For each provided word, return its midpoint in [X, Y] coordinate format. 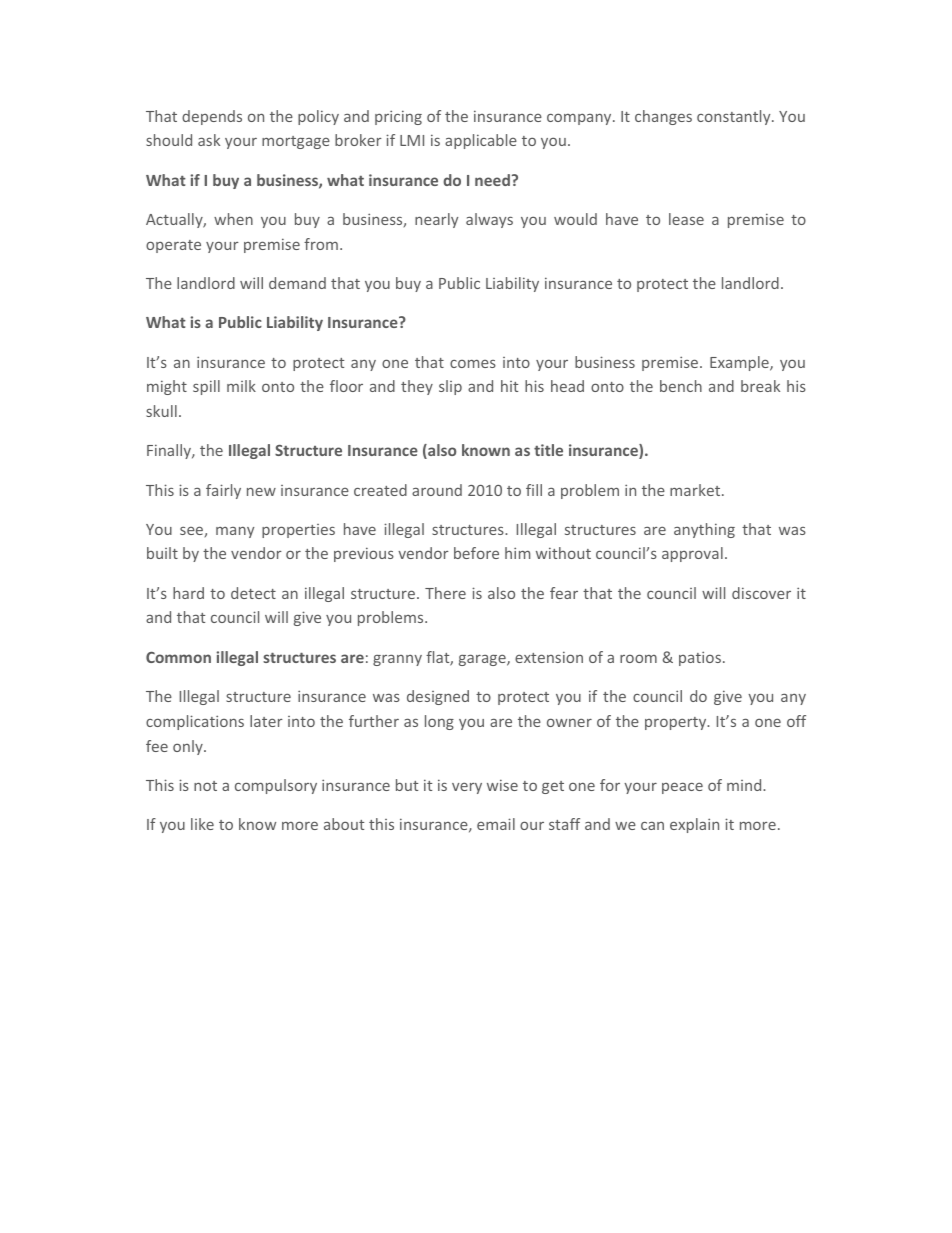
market [696, 490]
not [205, 786]
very [467, 788]
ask [209, 140]
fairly [223, 491]
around [437, 490]
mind [745, 785]
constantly [735, 117]
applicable [481, 141]
